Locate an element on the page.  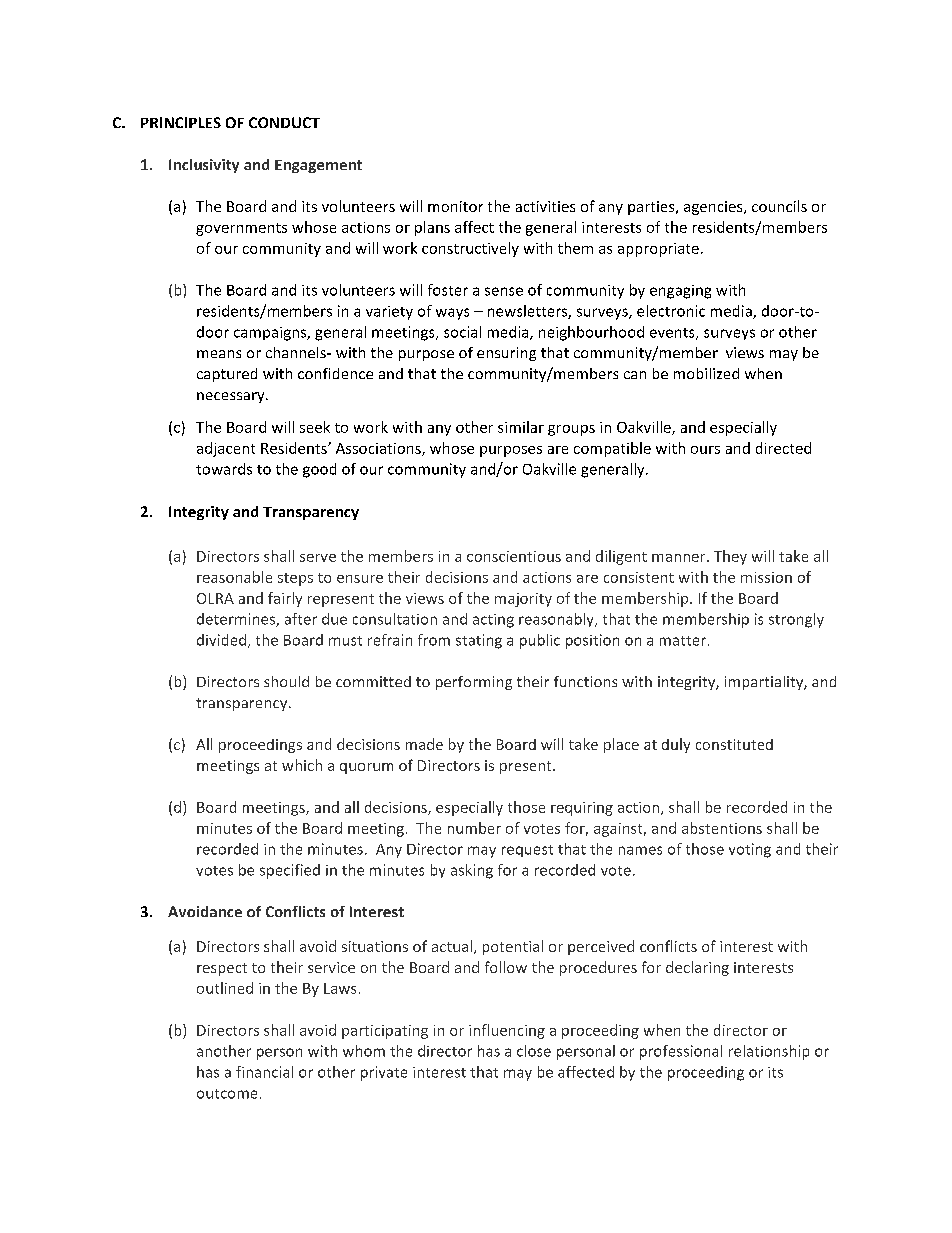
CONDUCT is located at coordinates (284, 122).
